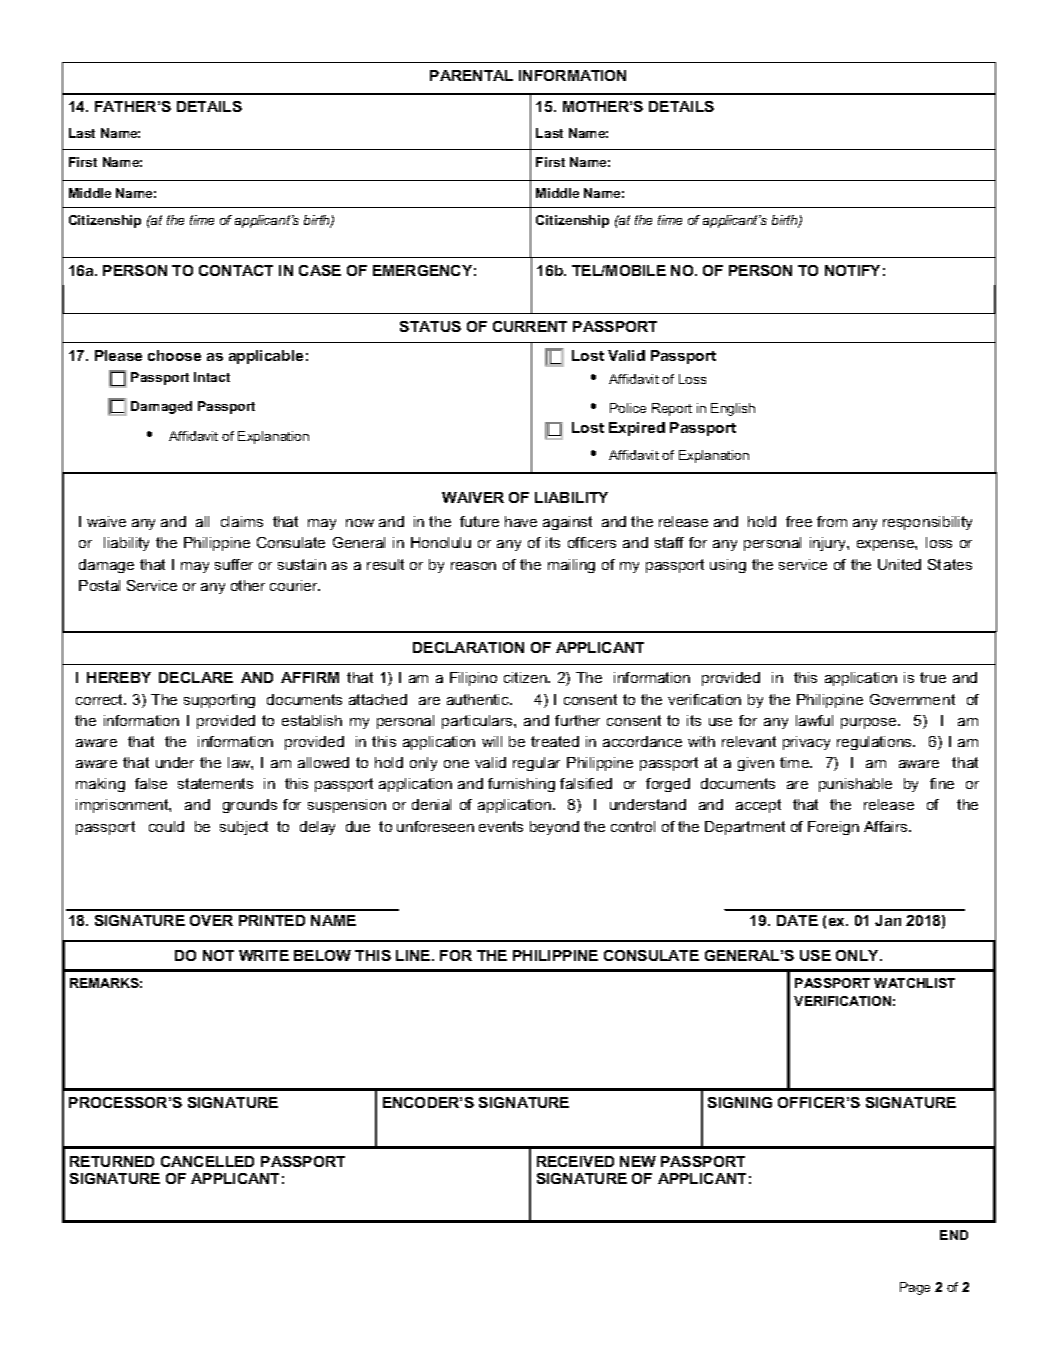 The image size is (1058, 1370). What do you see at coordinates (479, 699) in the page?
I see `authentic` at bounding box center [479, 699].
